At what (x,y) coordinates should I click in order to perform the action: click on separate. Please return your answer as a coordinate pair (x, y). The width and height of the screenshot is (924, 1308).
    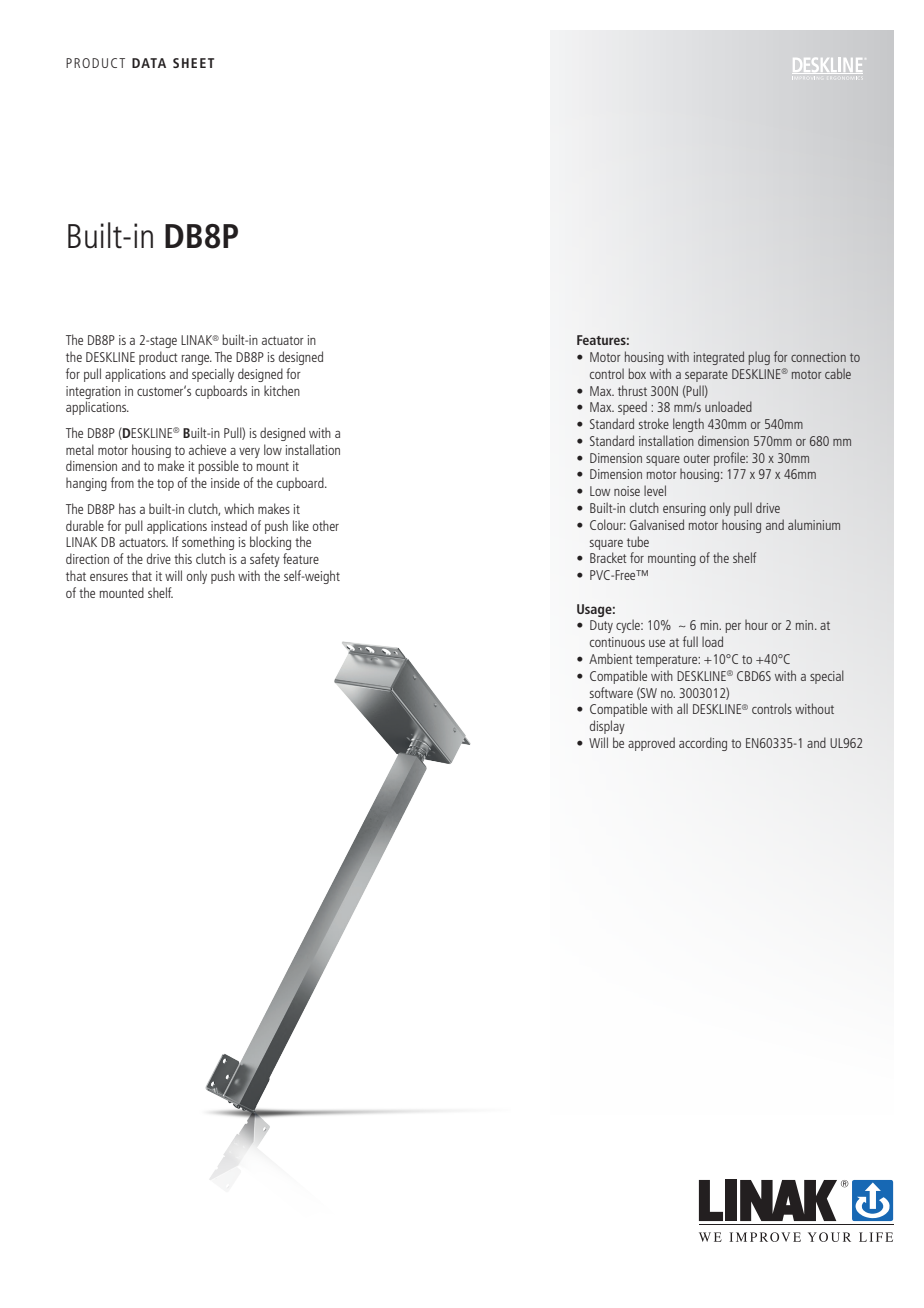
    Looking at the image, I should click on (706, 376).
